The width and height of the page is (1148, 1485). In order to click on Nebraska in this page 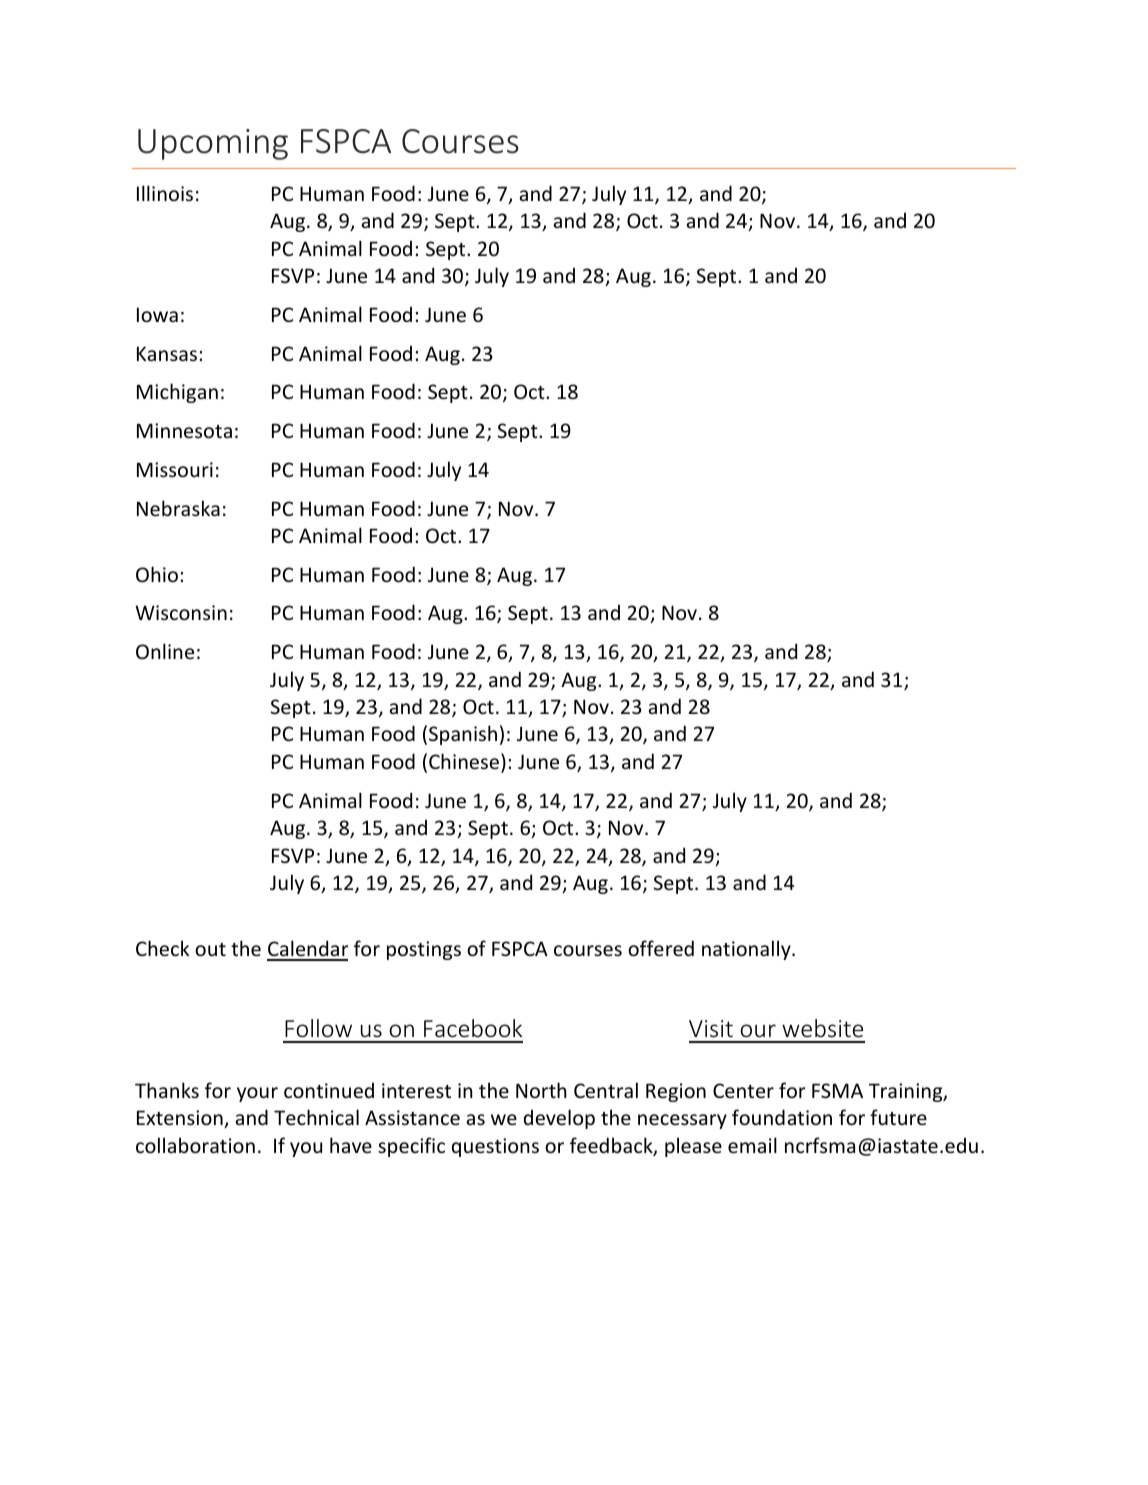, I will do `click(178, 508)`.
